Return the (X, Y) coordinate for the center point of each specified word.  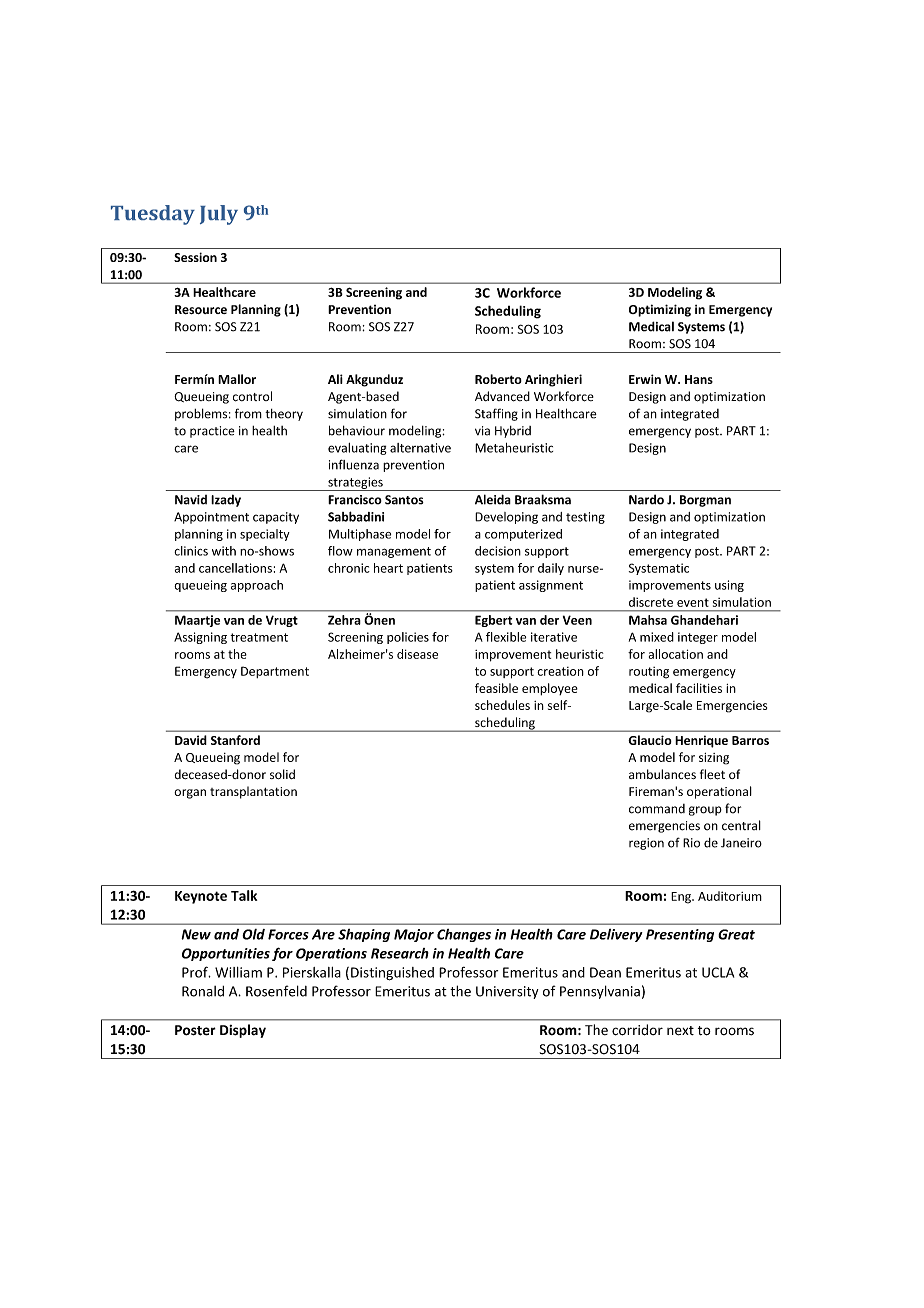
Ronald (203, 991)
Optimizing (660, 310)
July (219, 215)
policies (408, 638)
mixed (657, 637)
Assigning (200, 638)
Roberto (498, 379)
